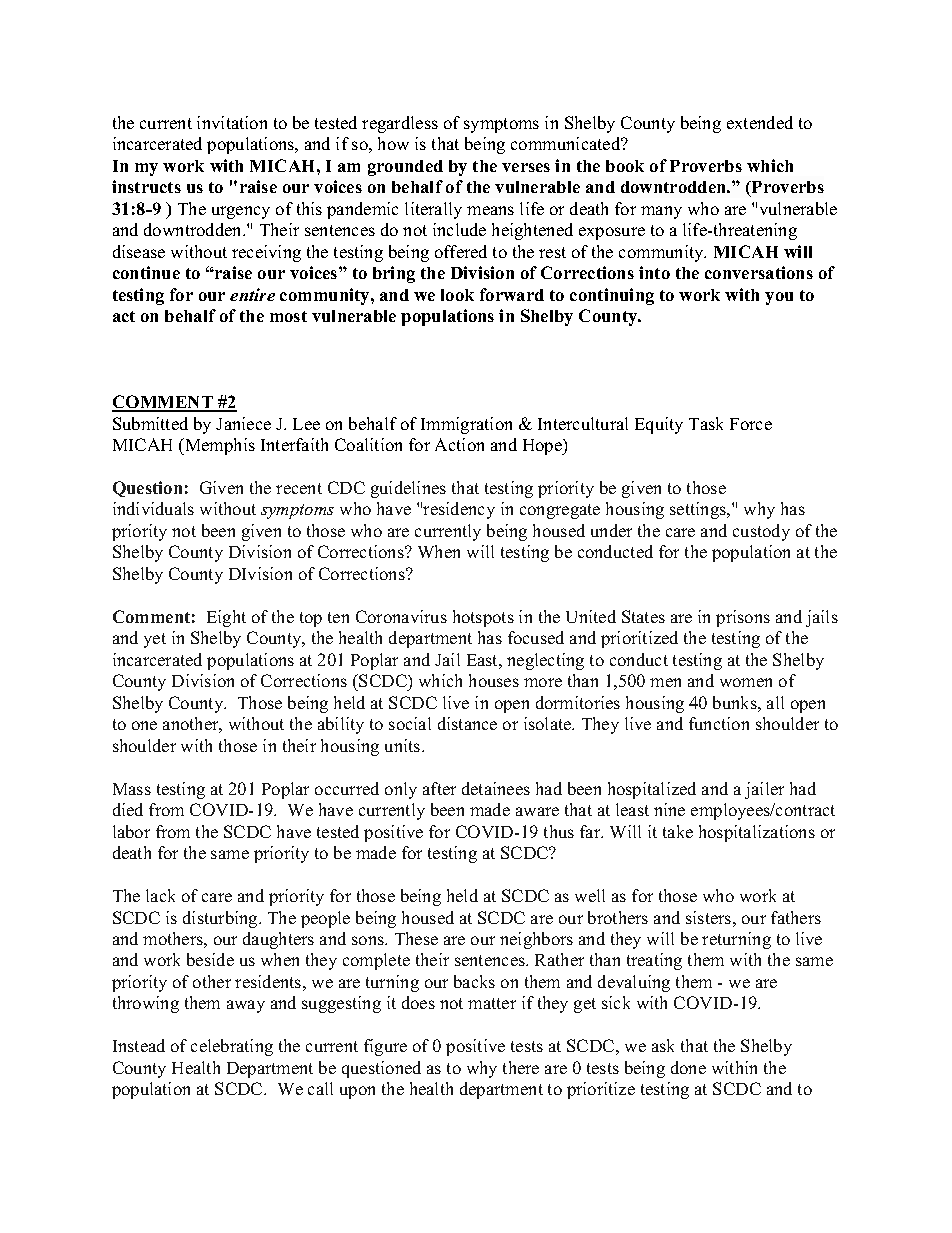  I want to click on after, so click(439, 788).
